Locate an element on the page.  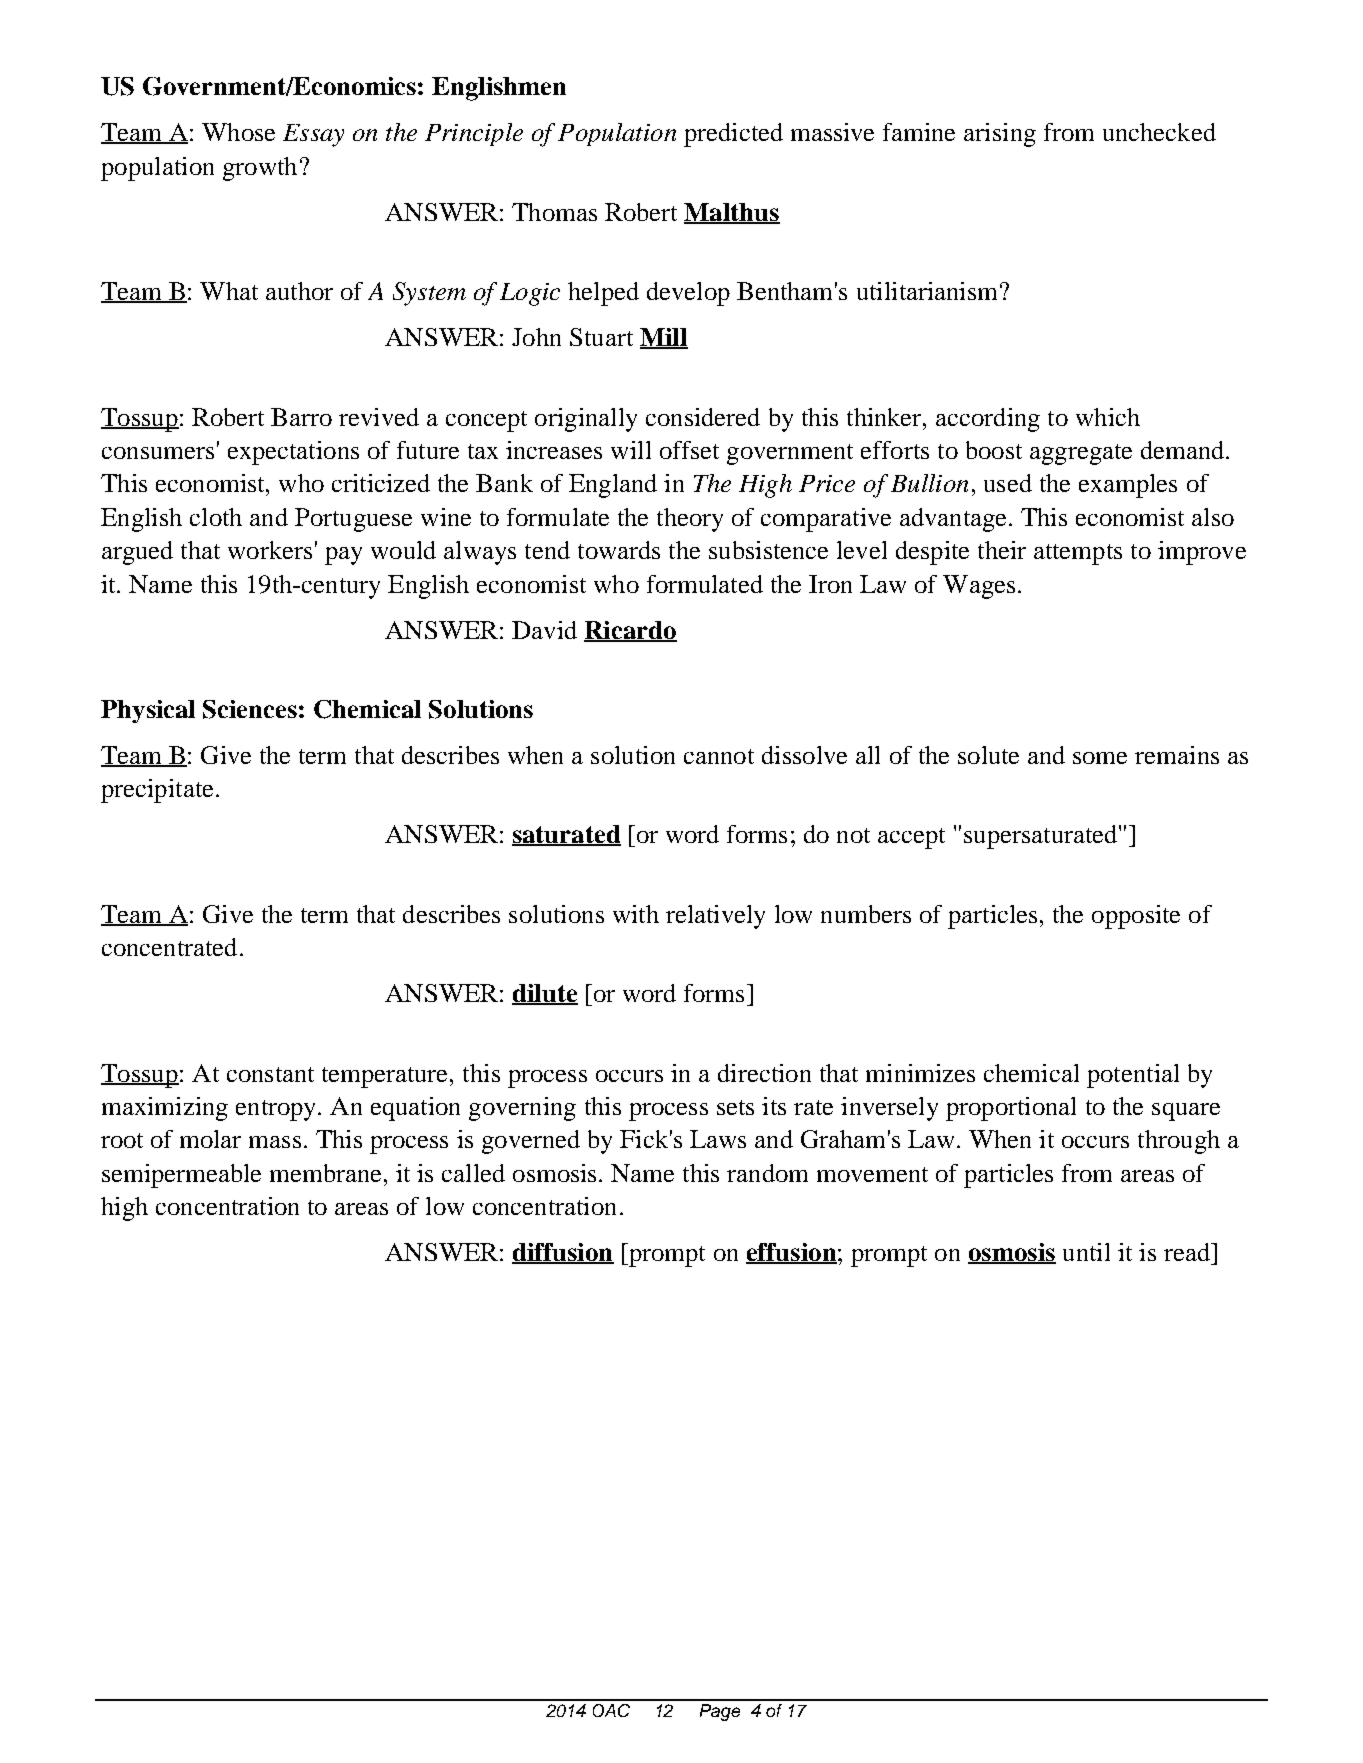
Malthus is located at coordinates (732, 213).
